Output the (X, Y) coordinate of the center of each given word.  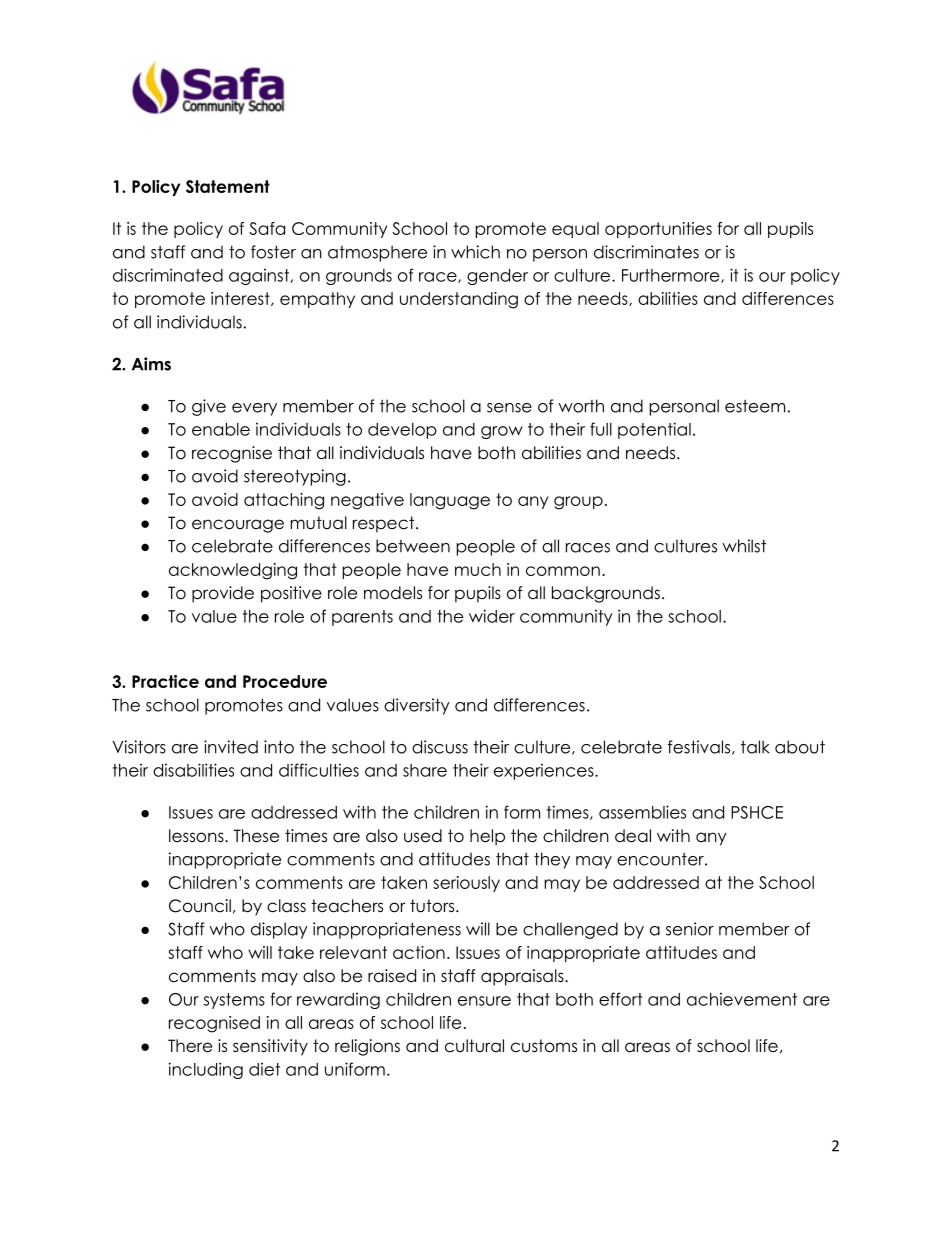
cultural (474, 1046)
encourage (238, 526)
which (475, 252)
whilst (744, 546)
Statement (228, 186)
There (190, 1046)
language (450, 501)
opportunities (658, 230)
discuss (440, 747)
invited (231, 747)
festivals (700, 747)
